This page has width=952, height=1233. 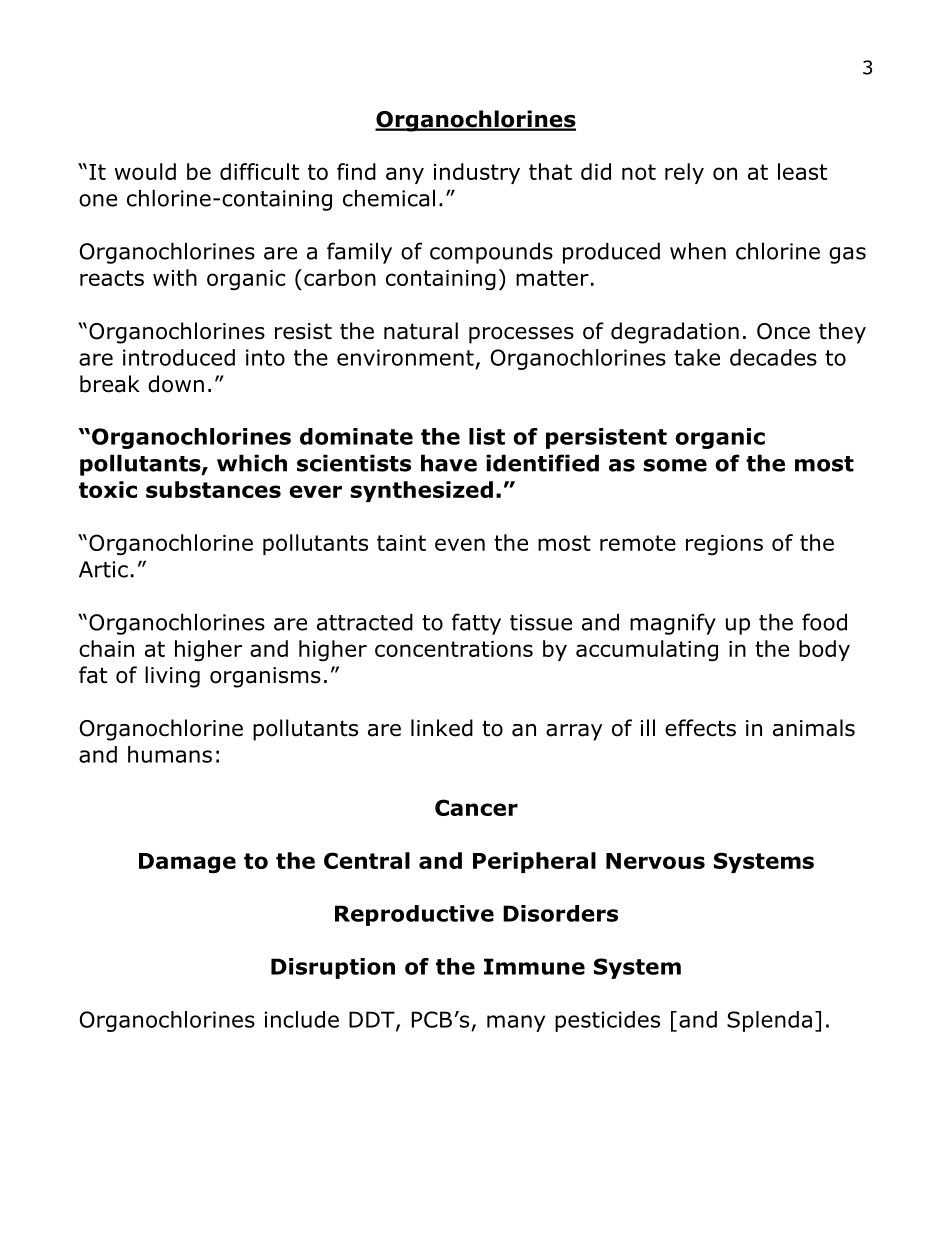 What do you see at coordinates (170, 754) in the page?
I see `humans` at bounding box center [170, 754].
